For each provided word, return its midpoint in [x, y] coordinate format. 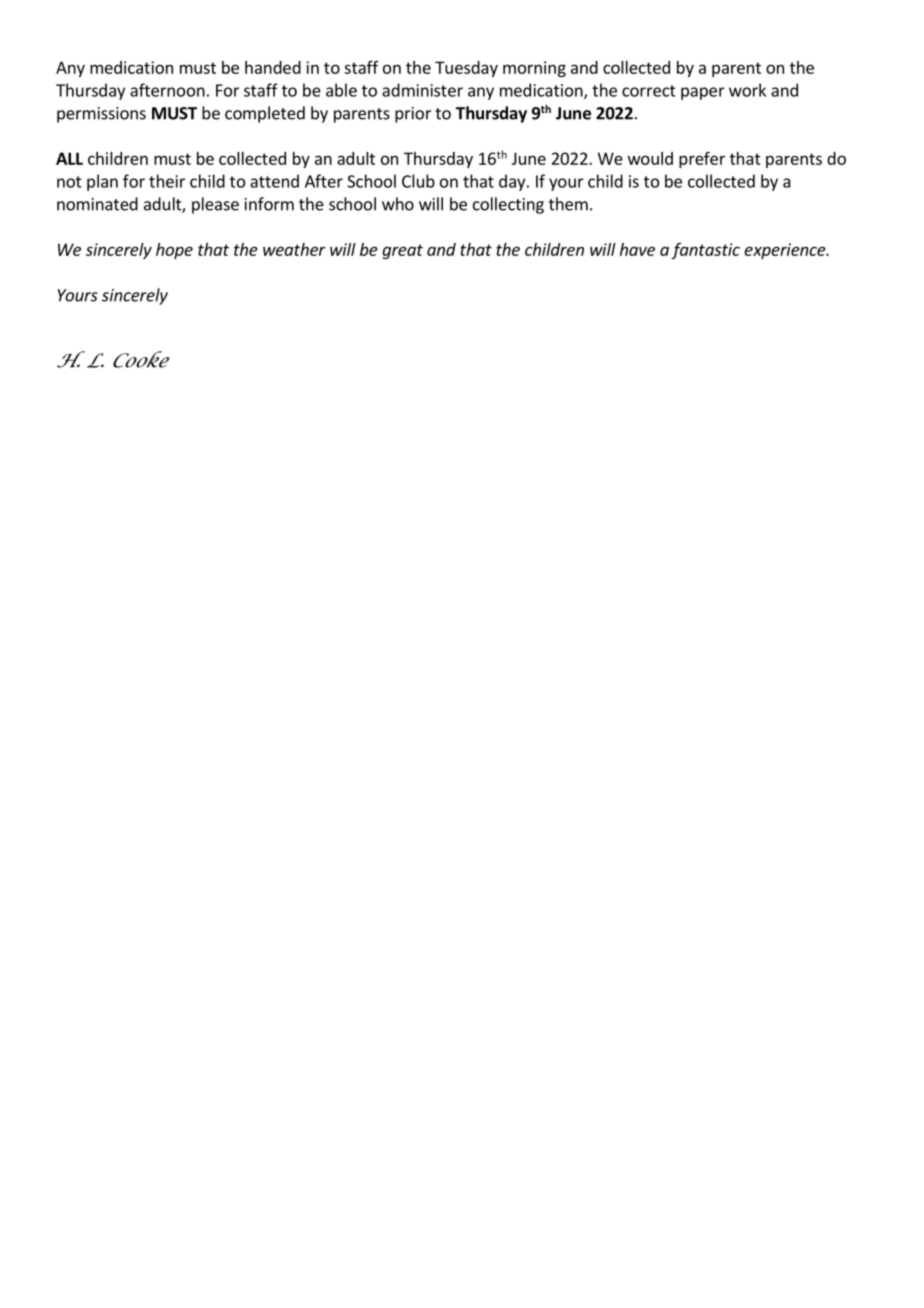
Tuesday [466, 69]
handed [273, 67]
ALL [69, 158]
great [402, 251]
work [747, 90]
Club [418, 181]
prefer [702, 159]
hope [174, 251]
